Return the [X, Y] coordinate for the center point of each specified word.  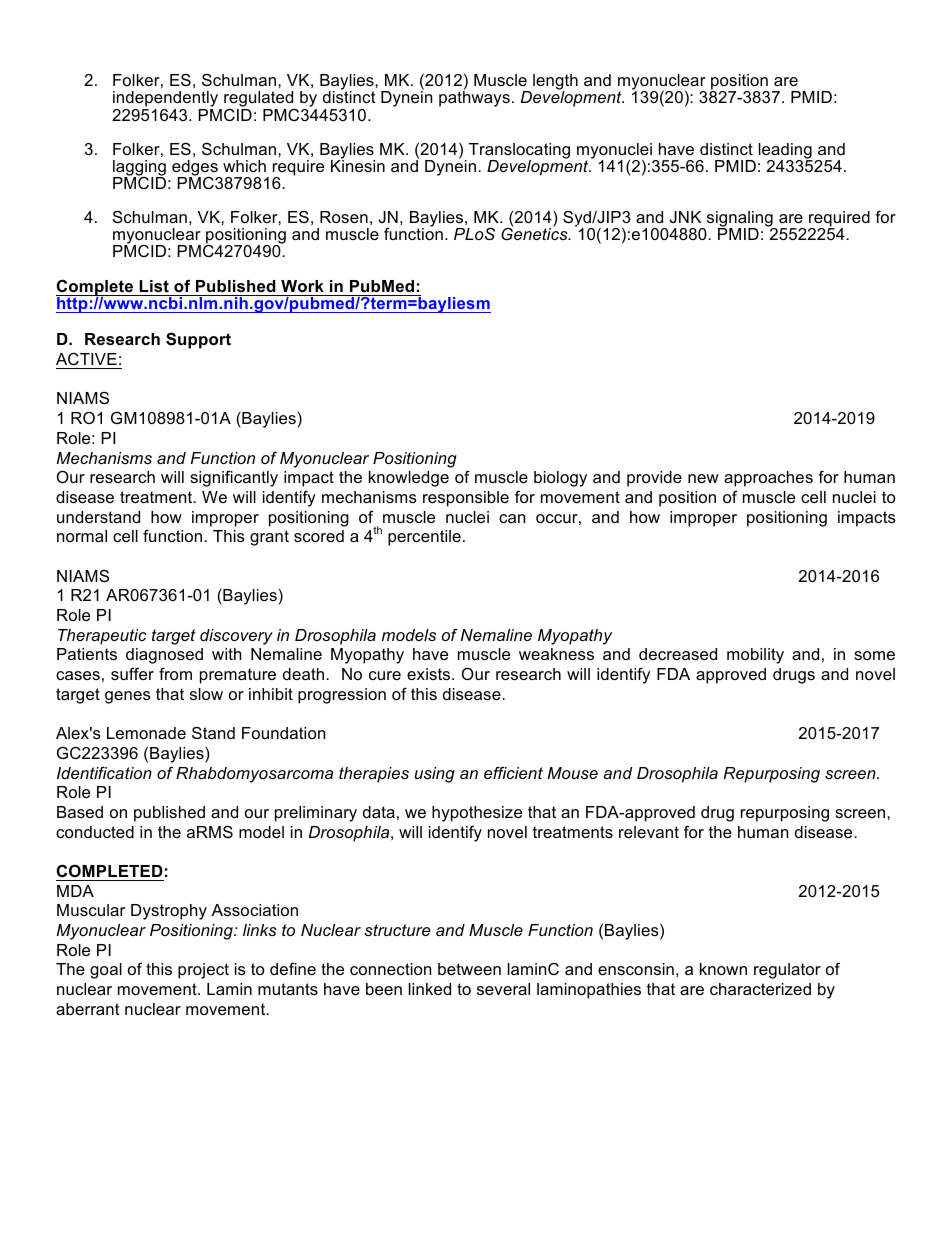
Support [198, 340]
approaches [768, 479]
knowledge [409, 479]
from [175, 673]
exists [430, 674]
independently [167, 100]
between [469, 969]
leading [786, 152]
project [203, 971]
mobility [755, 656]
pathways [474, 98]
